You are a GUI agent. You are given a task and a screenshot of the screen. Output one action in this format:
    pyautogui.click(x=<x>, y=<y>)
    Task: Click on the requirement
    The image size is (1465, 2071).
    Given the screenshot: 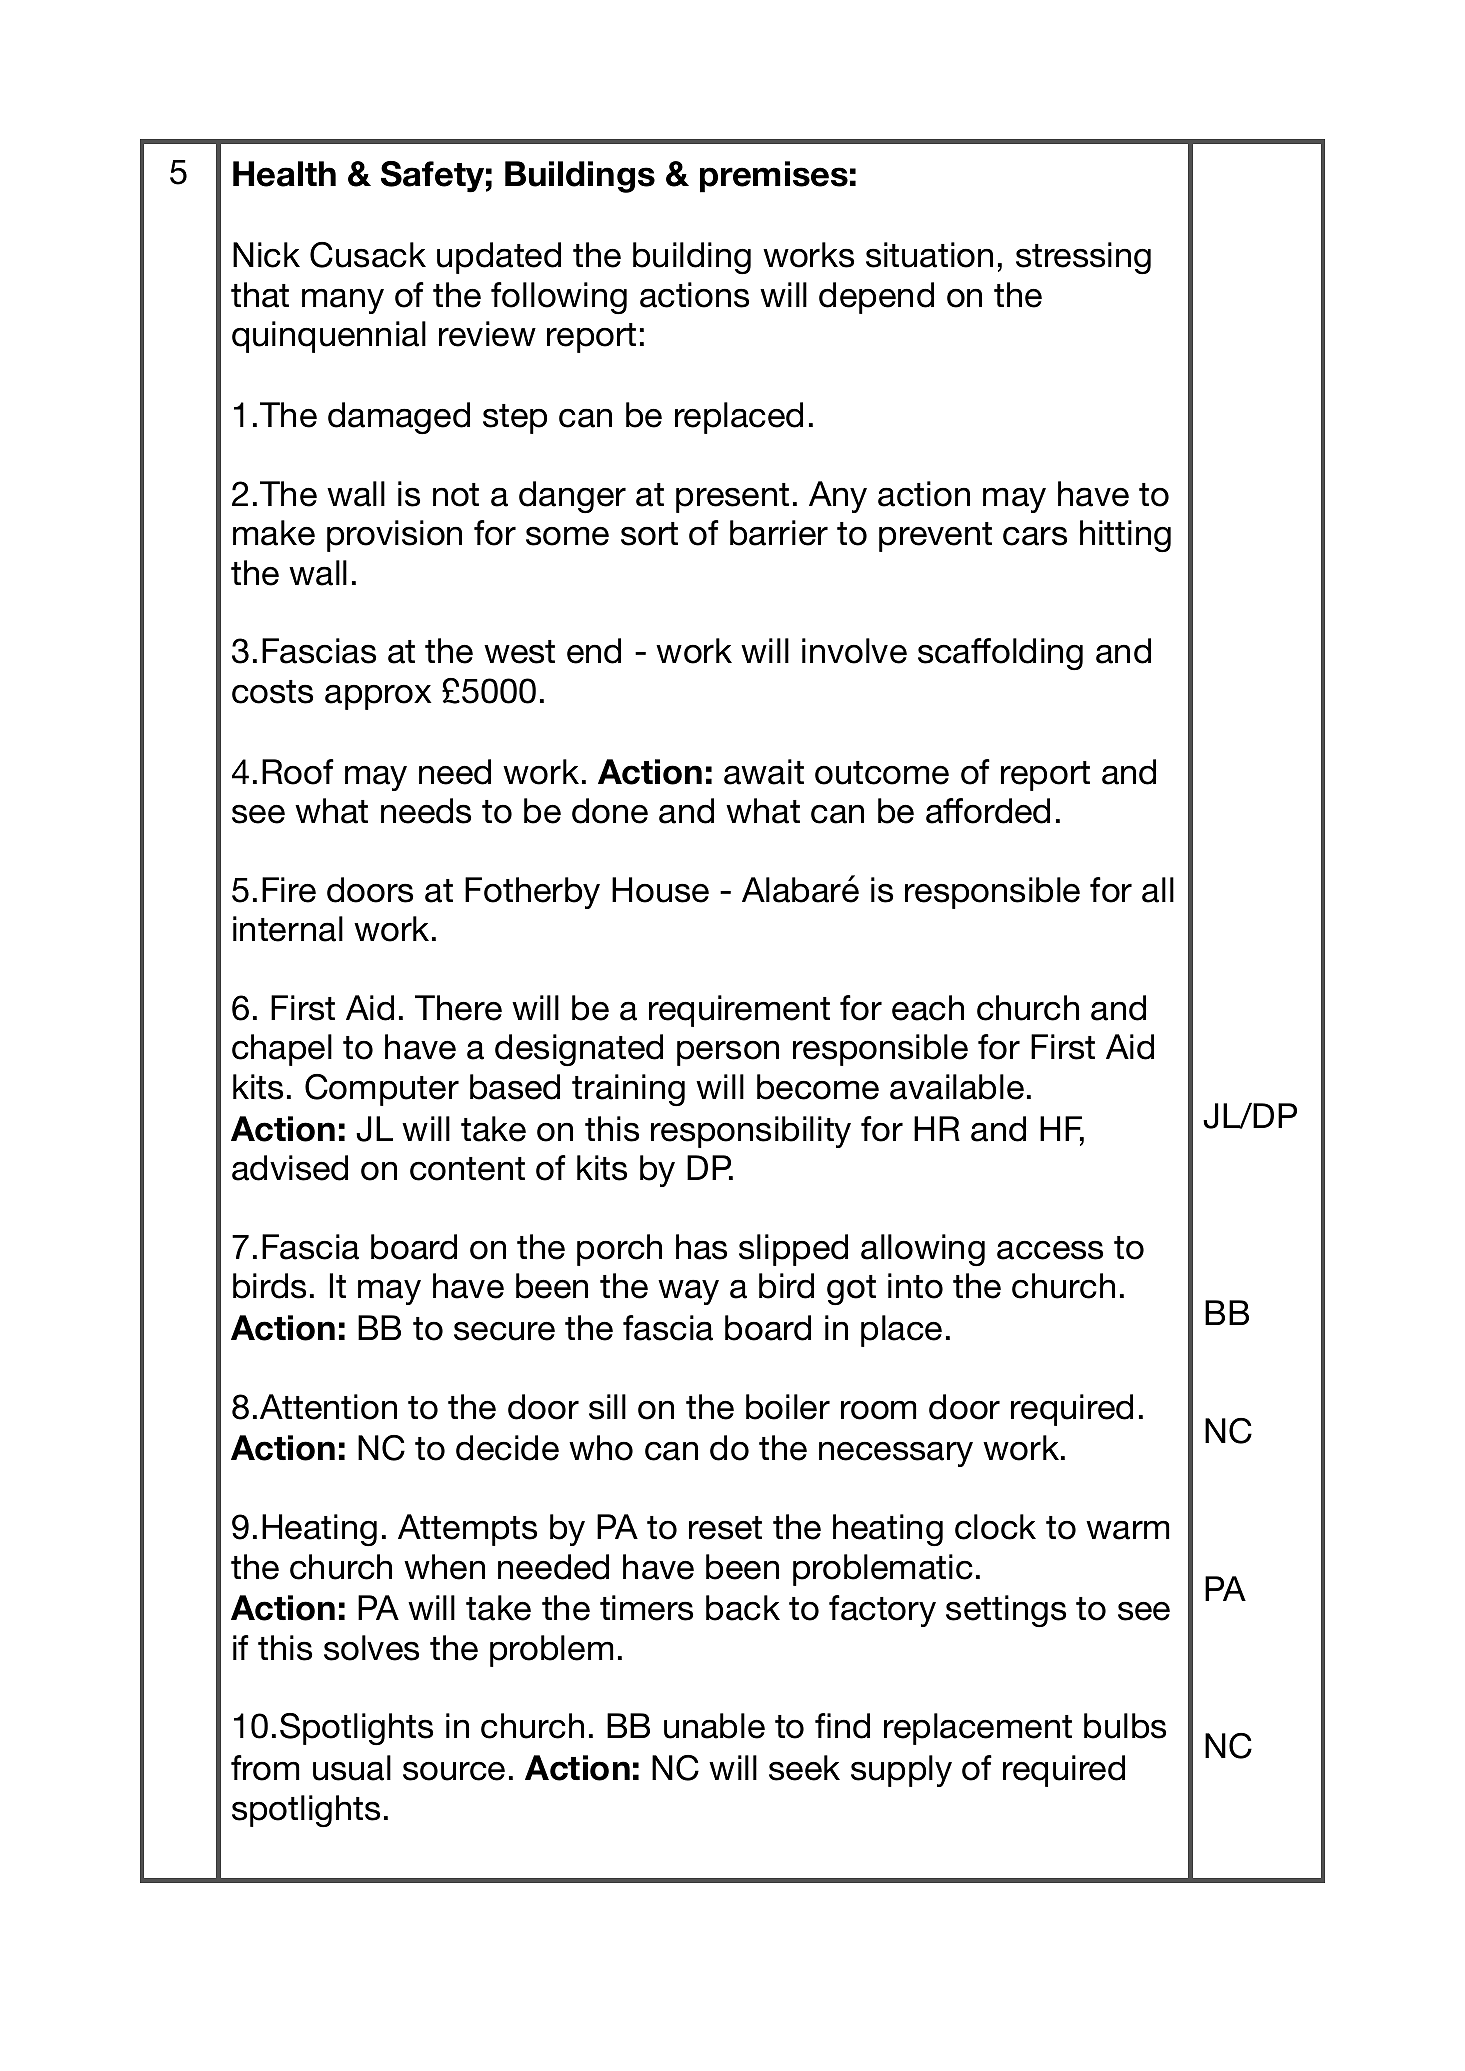 What is the action you would take?
    pyautogui.click(x=739, y=1011)
